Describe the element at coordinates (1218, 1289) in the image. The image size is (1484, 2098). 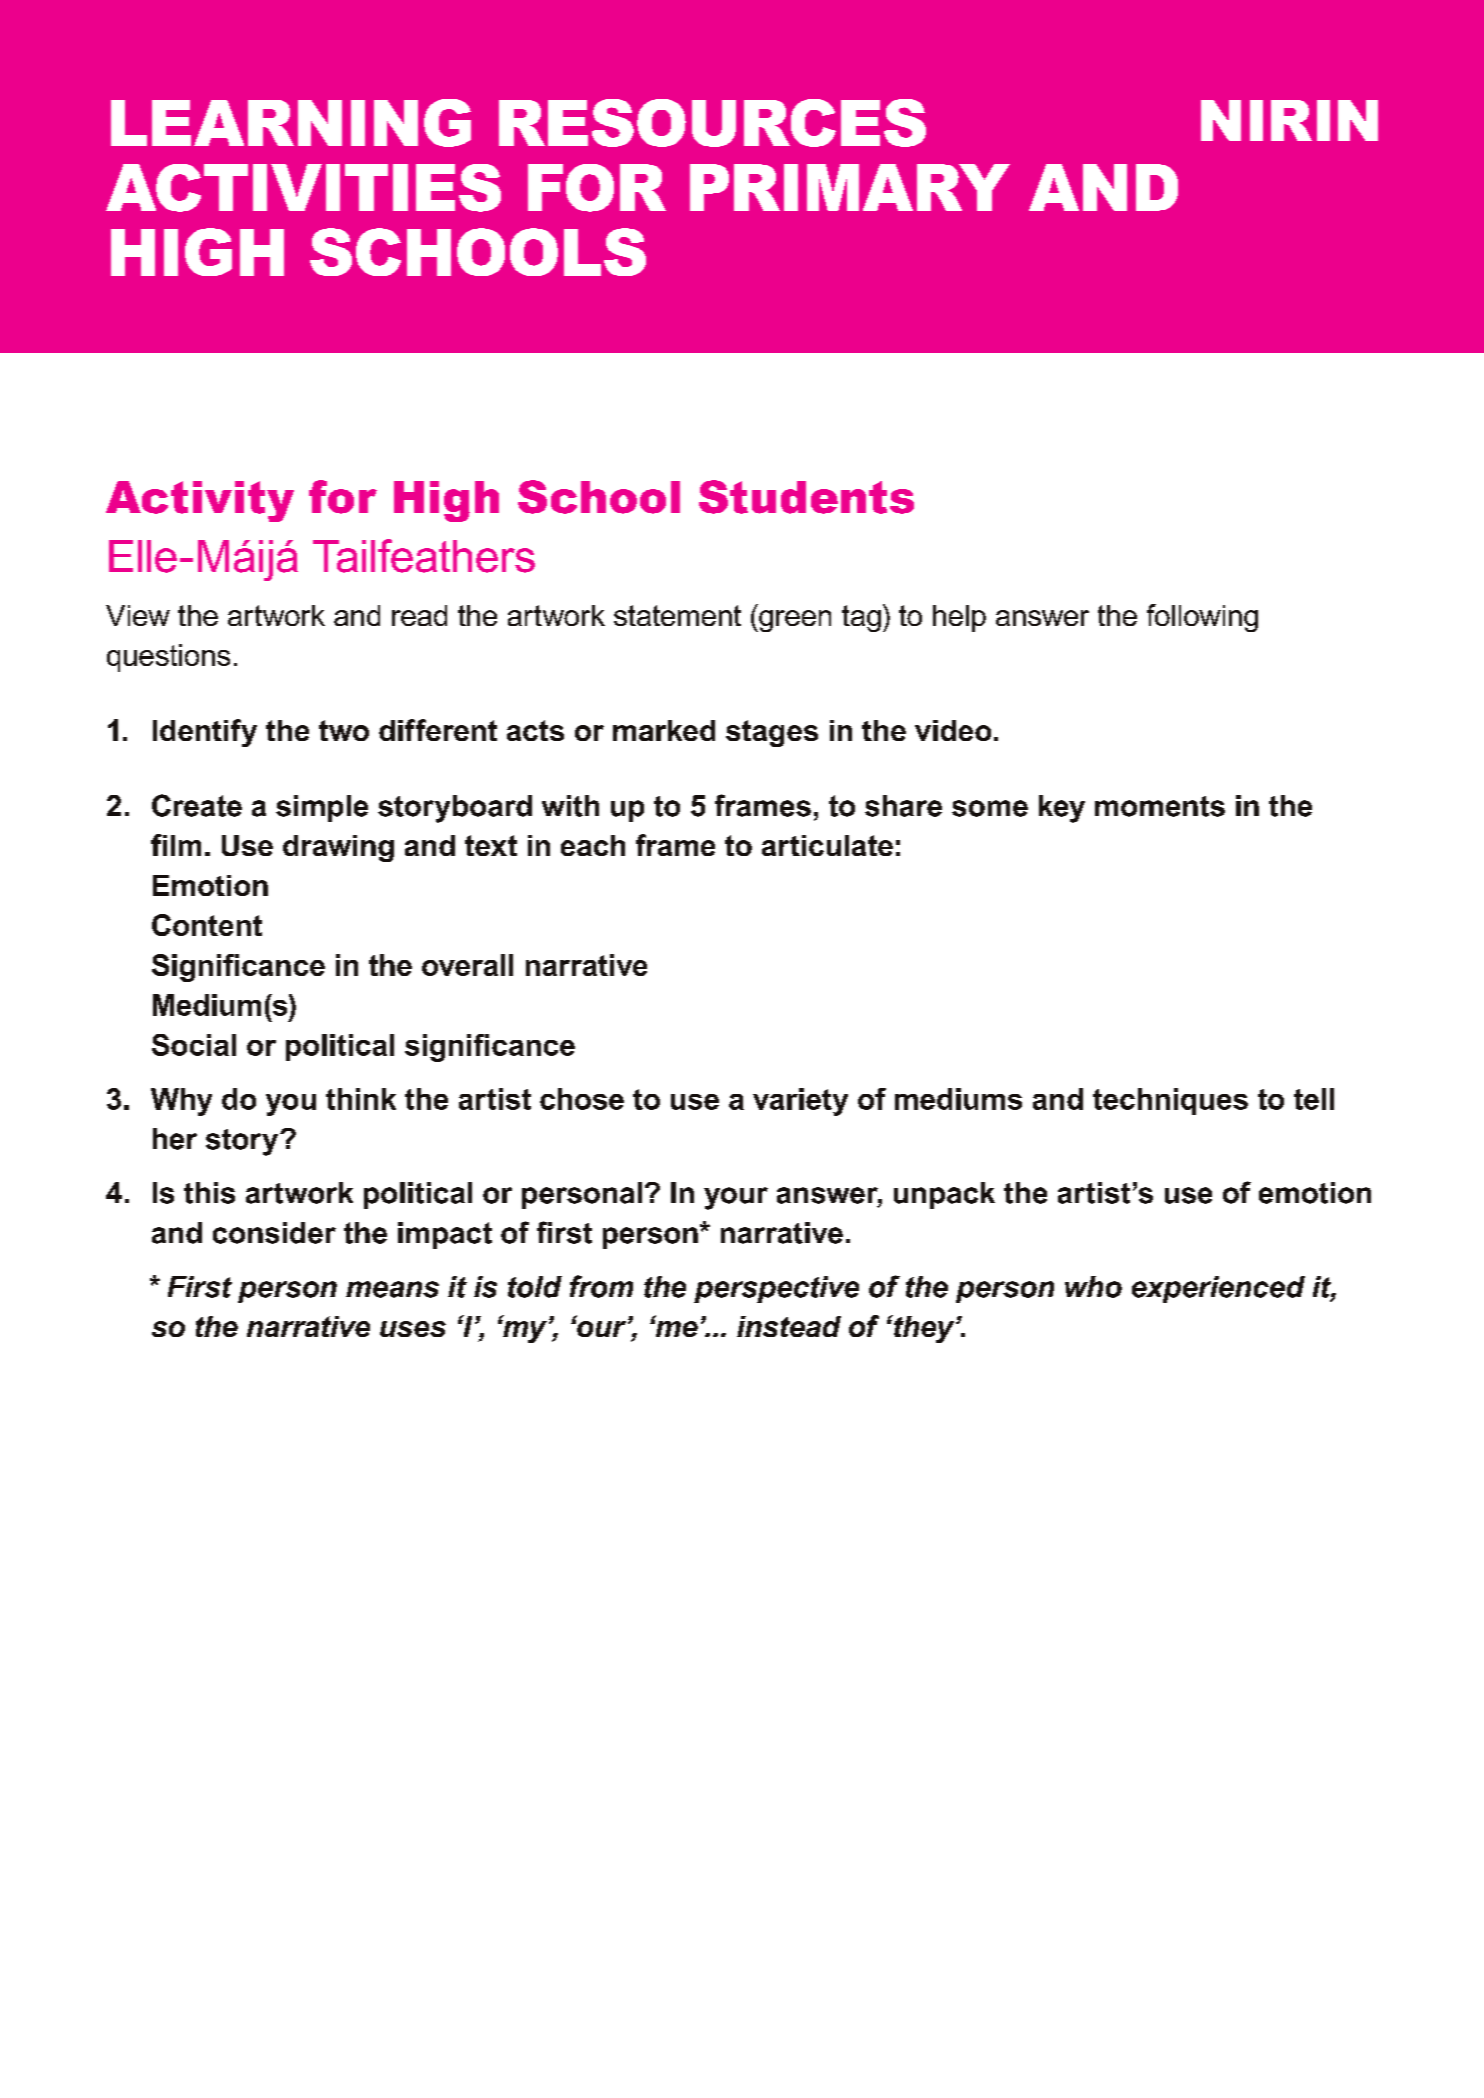
I see `experienced` at that location.
